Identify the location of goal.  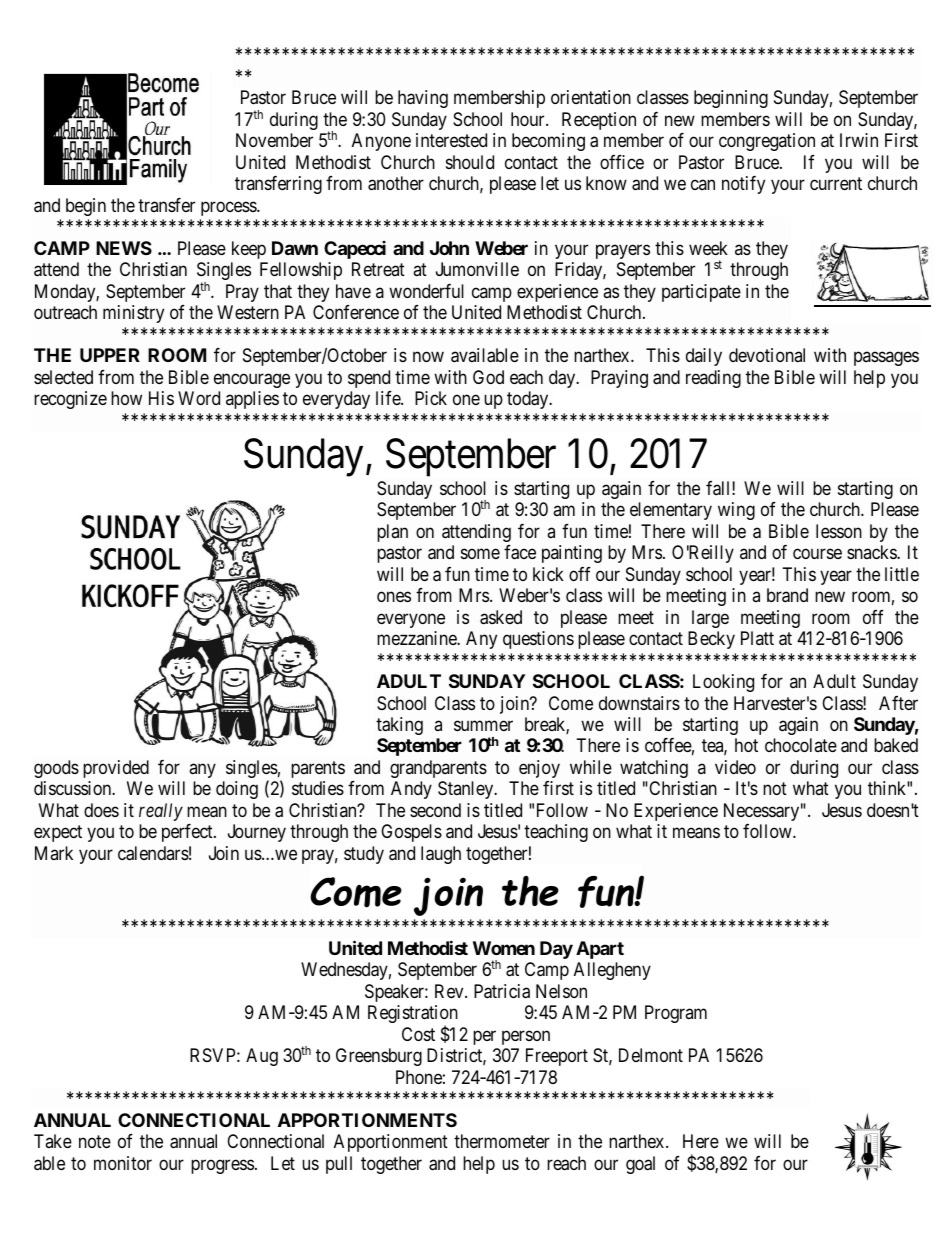
(640, 1165).
